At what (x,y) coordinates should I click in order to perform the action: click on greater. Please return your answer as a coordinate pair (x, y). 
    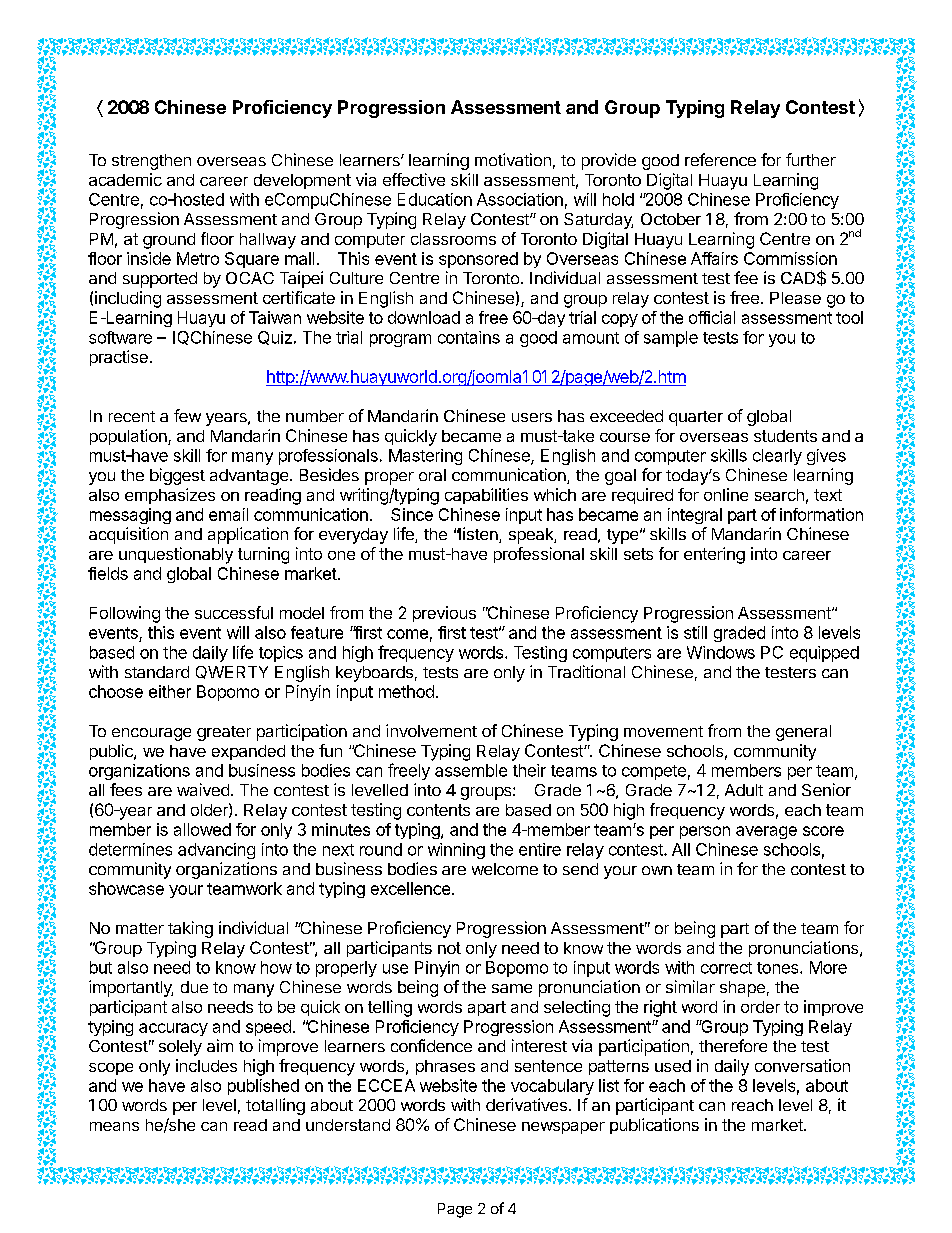
    Looking at the image, I should click on (224, 733).
